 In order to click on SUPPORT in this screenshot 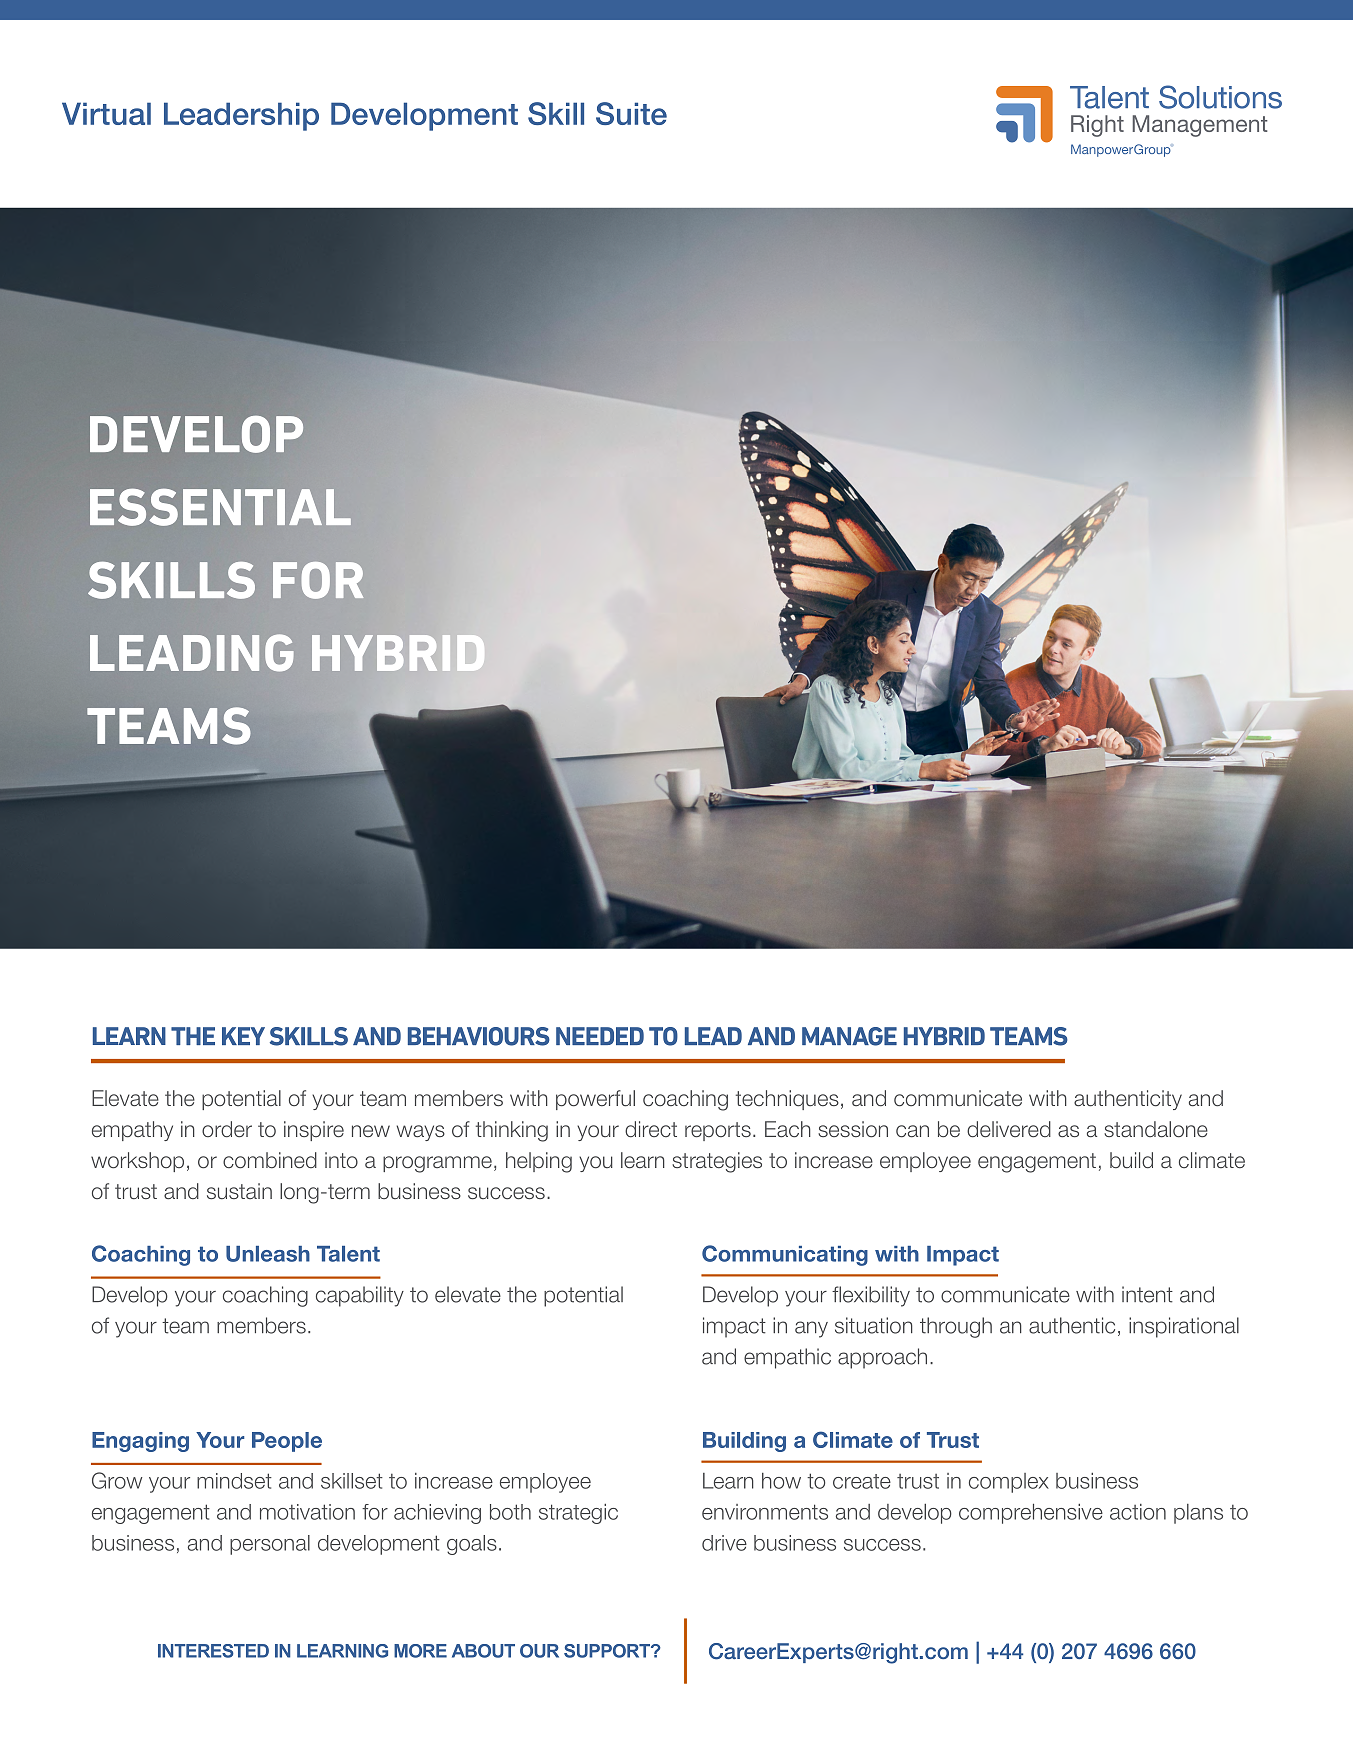, I will do `click(608, 1651)`.
